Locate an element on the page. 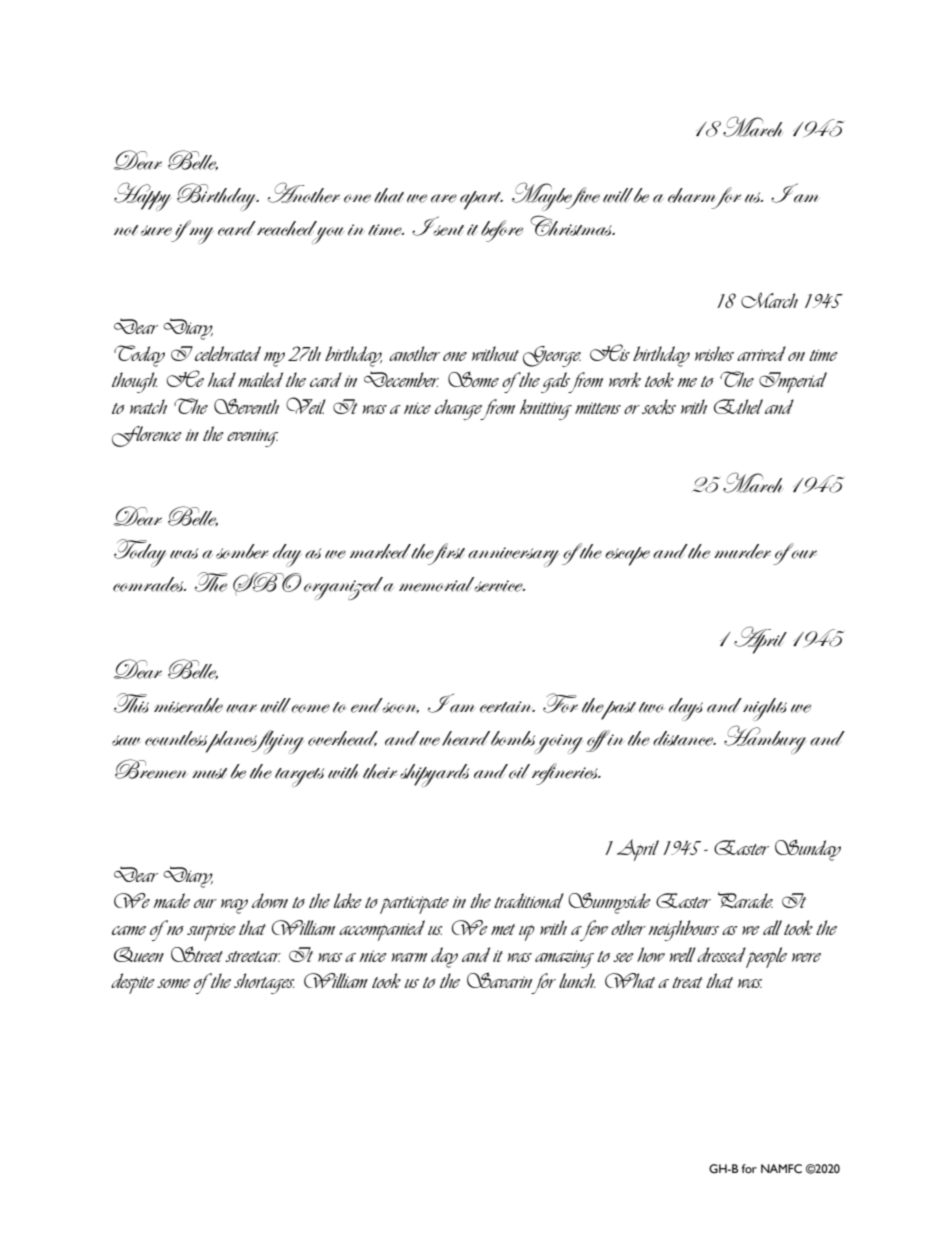 The width and height of the image is (952, 1233). sent is located at coordinates (447, 229).
